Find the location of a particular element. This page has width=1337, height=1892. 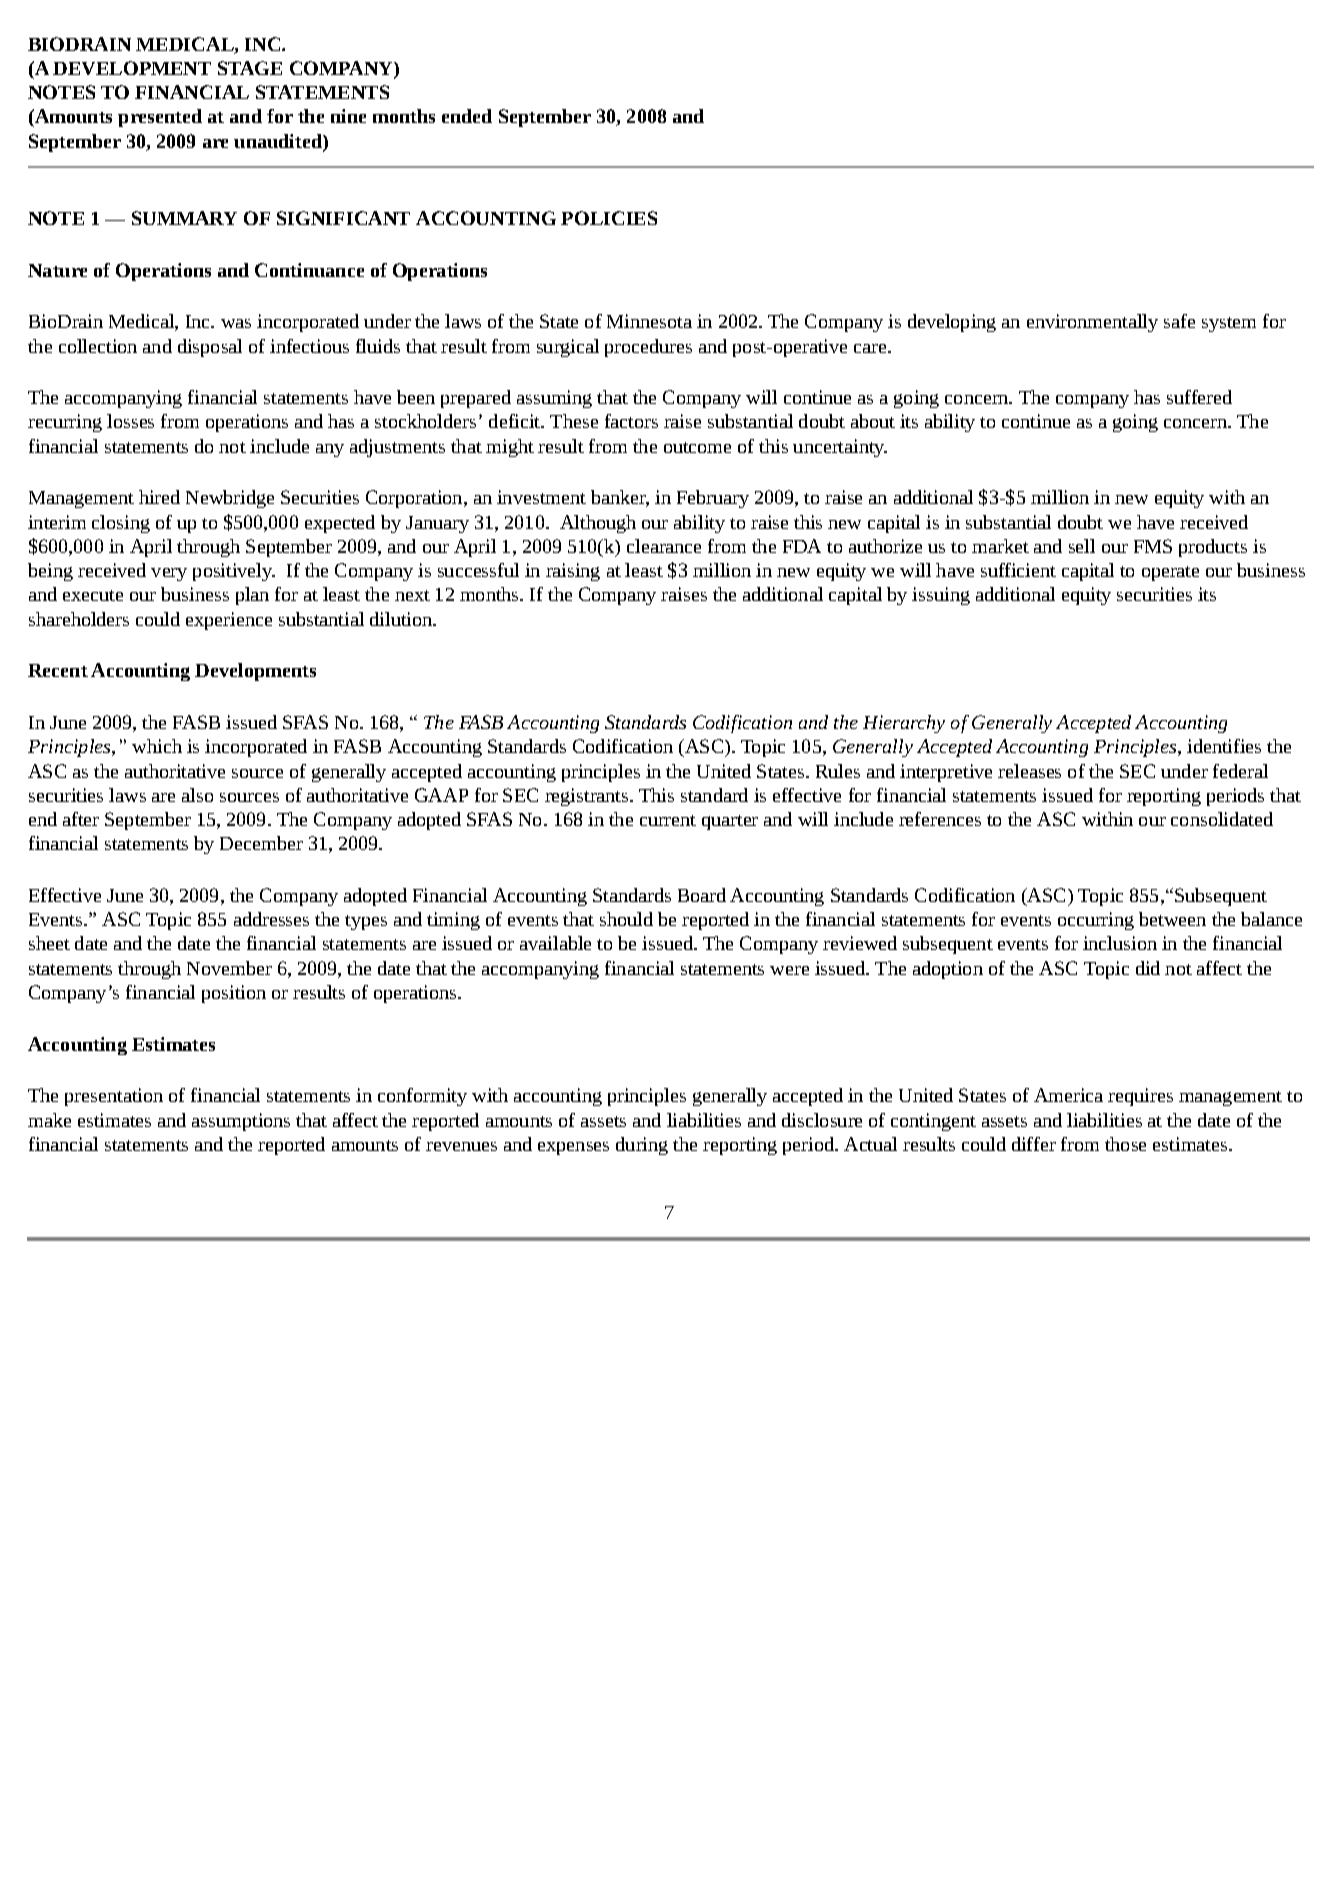

hired is located at coordinates (159, 497).
